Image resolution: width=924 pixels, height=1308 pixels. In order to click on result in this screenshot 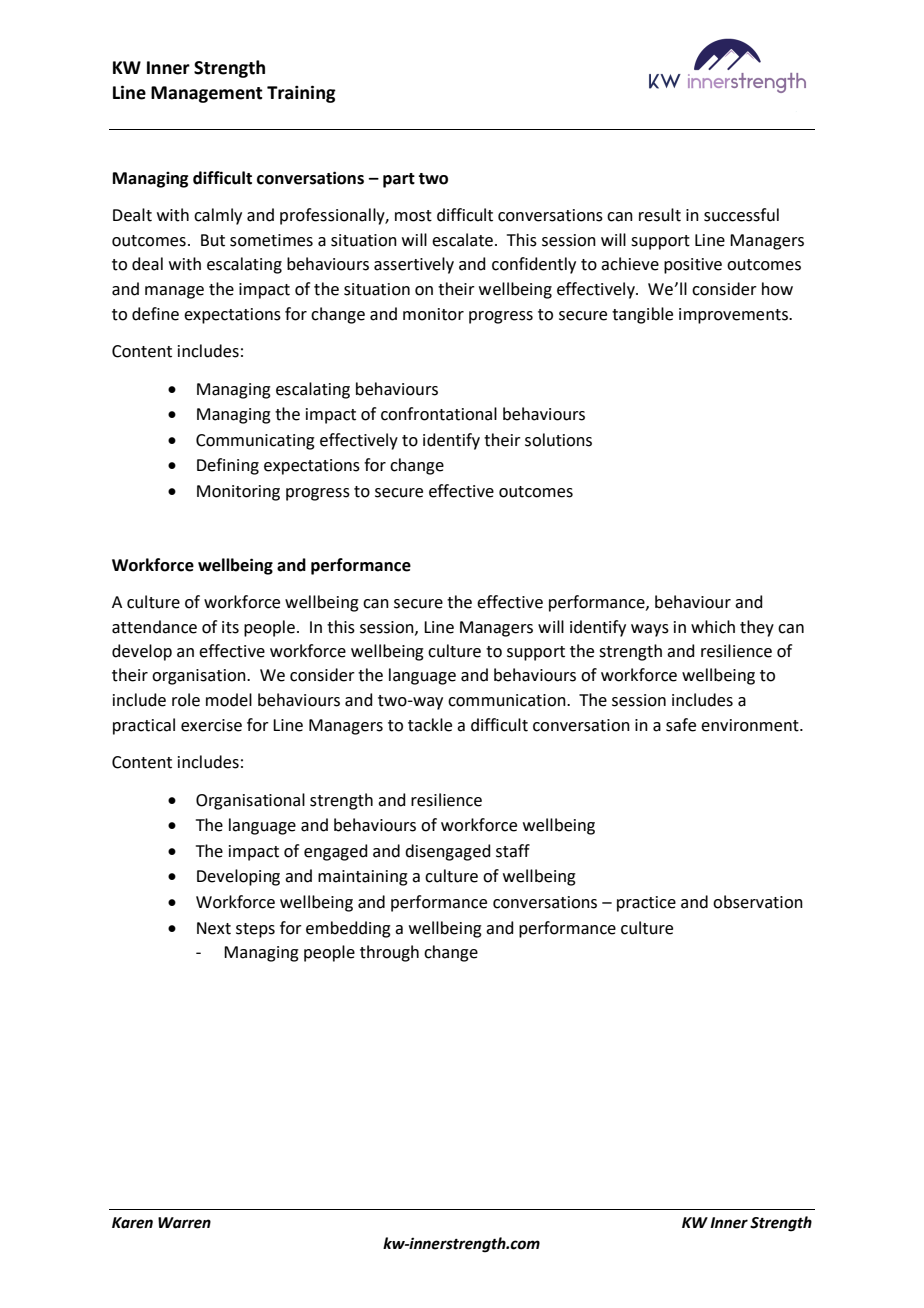, I will do `click(660, 215)`.
